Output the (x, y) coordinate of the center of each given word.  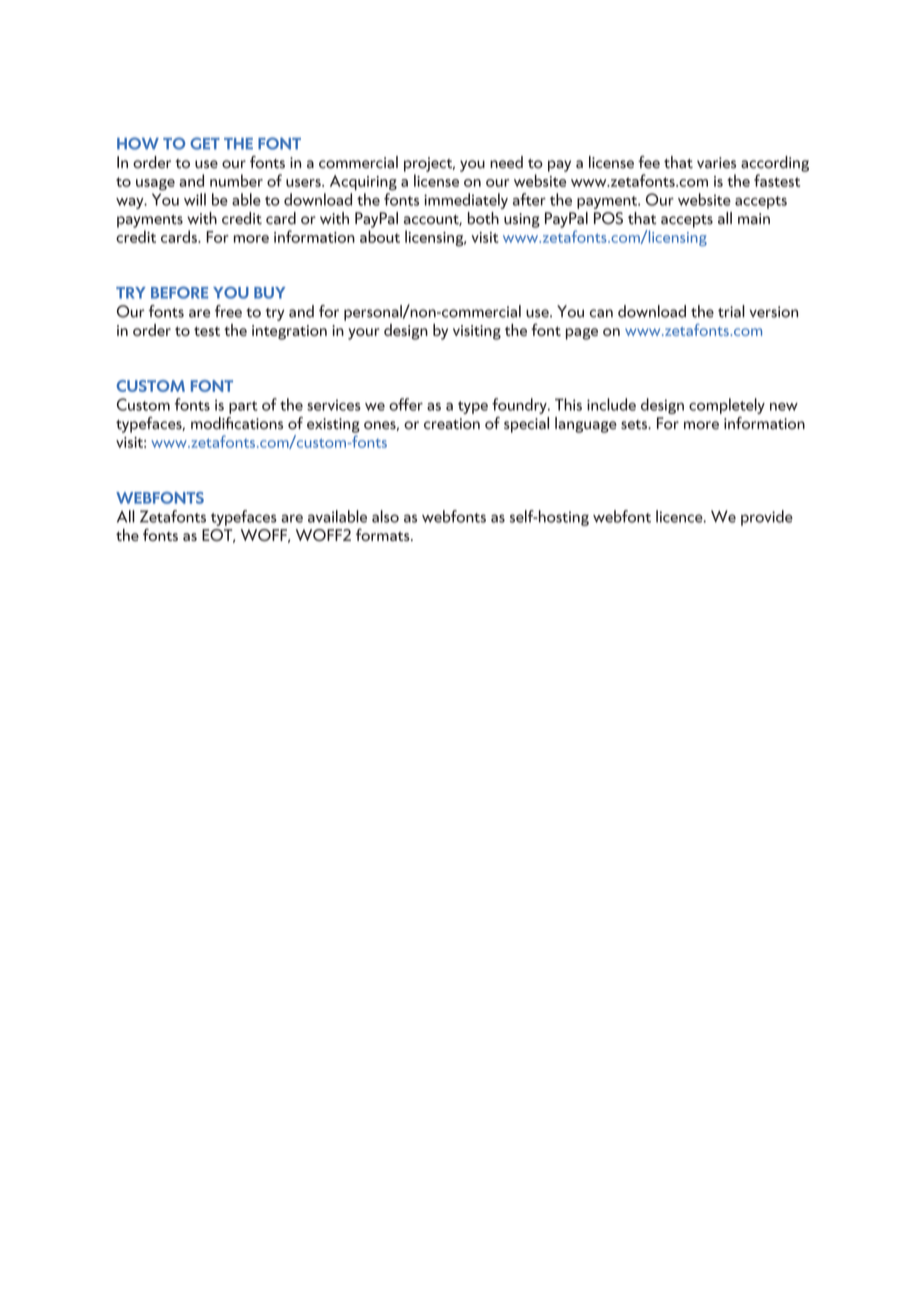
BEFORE (179, 292)
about (380, 236)
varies (716, 163)
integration (289, 332)
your (364, 334)
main (754, 219)
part (243, 407)
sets (635, 425)
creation (452, 424)
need (506, 162)
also (385, 516)
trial (731, 311)
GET (205, 143)
